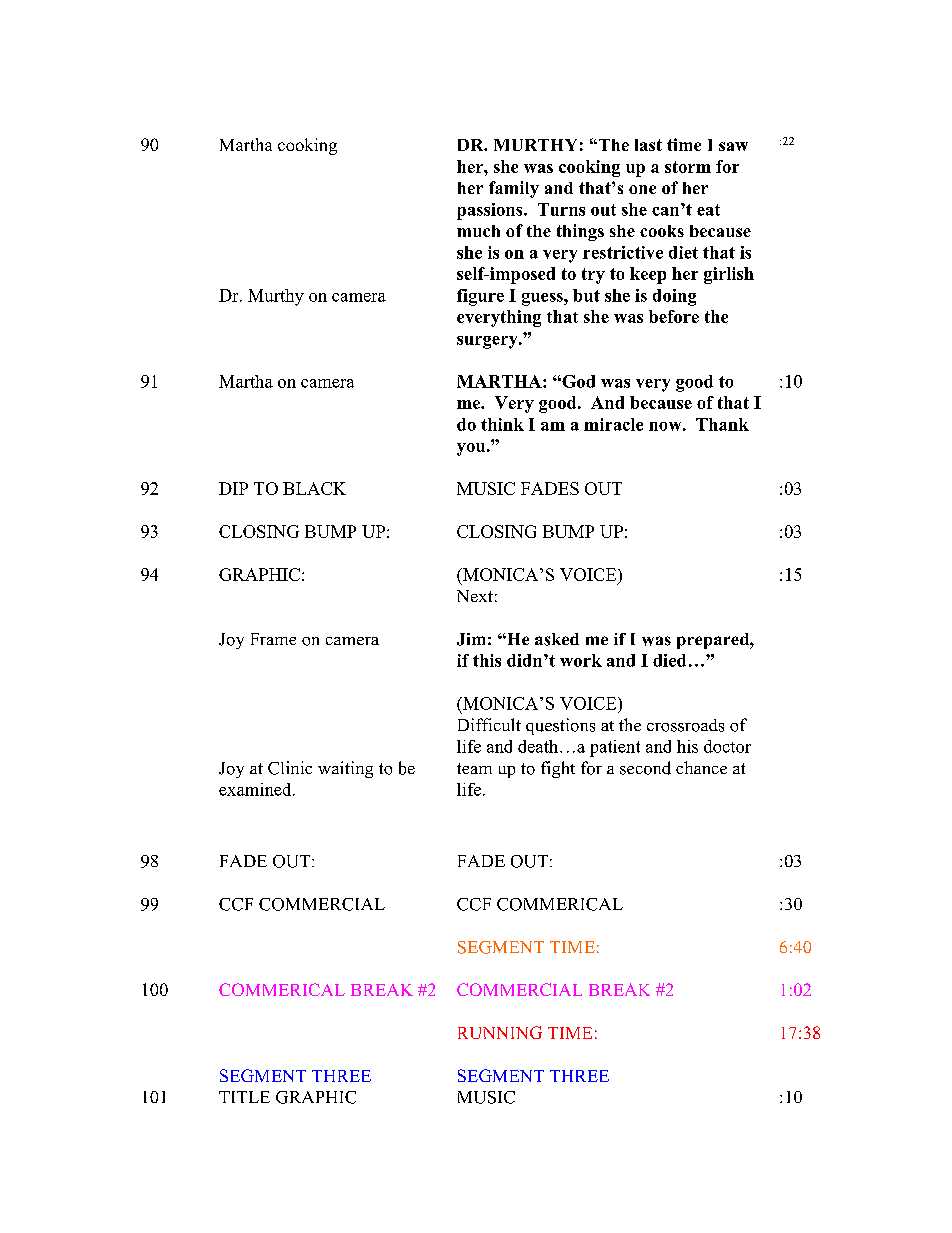  Describe the element at coordinates (514, 189) in the screenshot. I see `family` at that location.
